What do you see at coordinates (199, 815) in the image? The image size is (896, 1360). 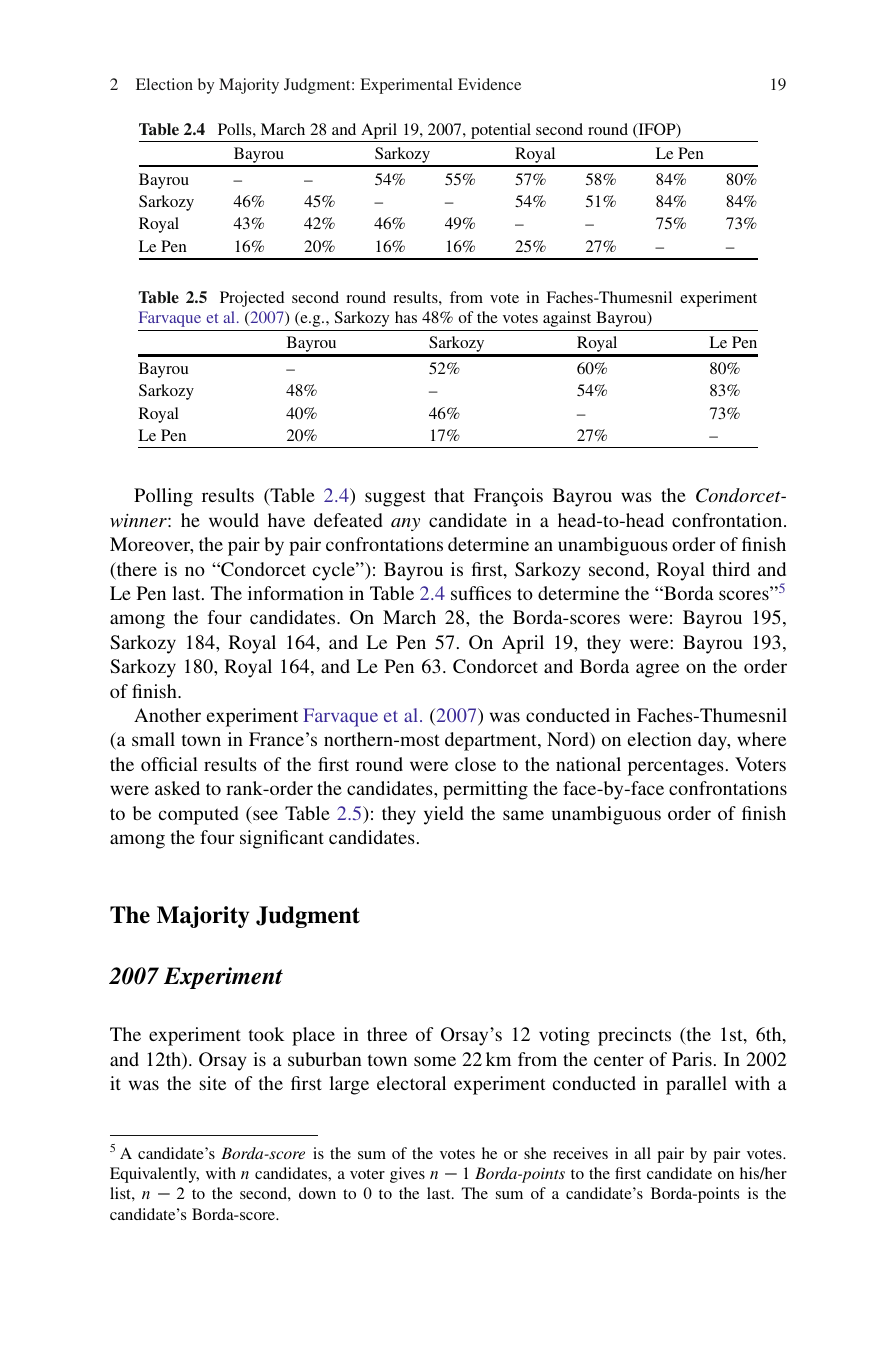 I see `computed` at bounding box center [199, 815].
